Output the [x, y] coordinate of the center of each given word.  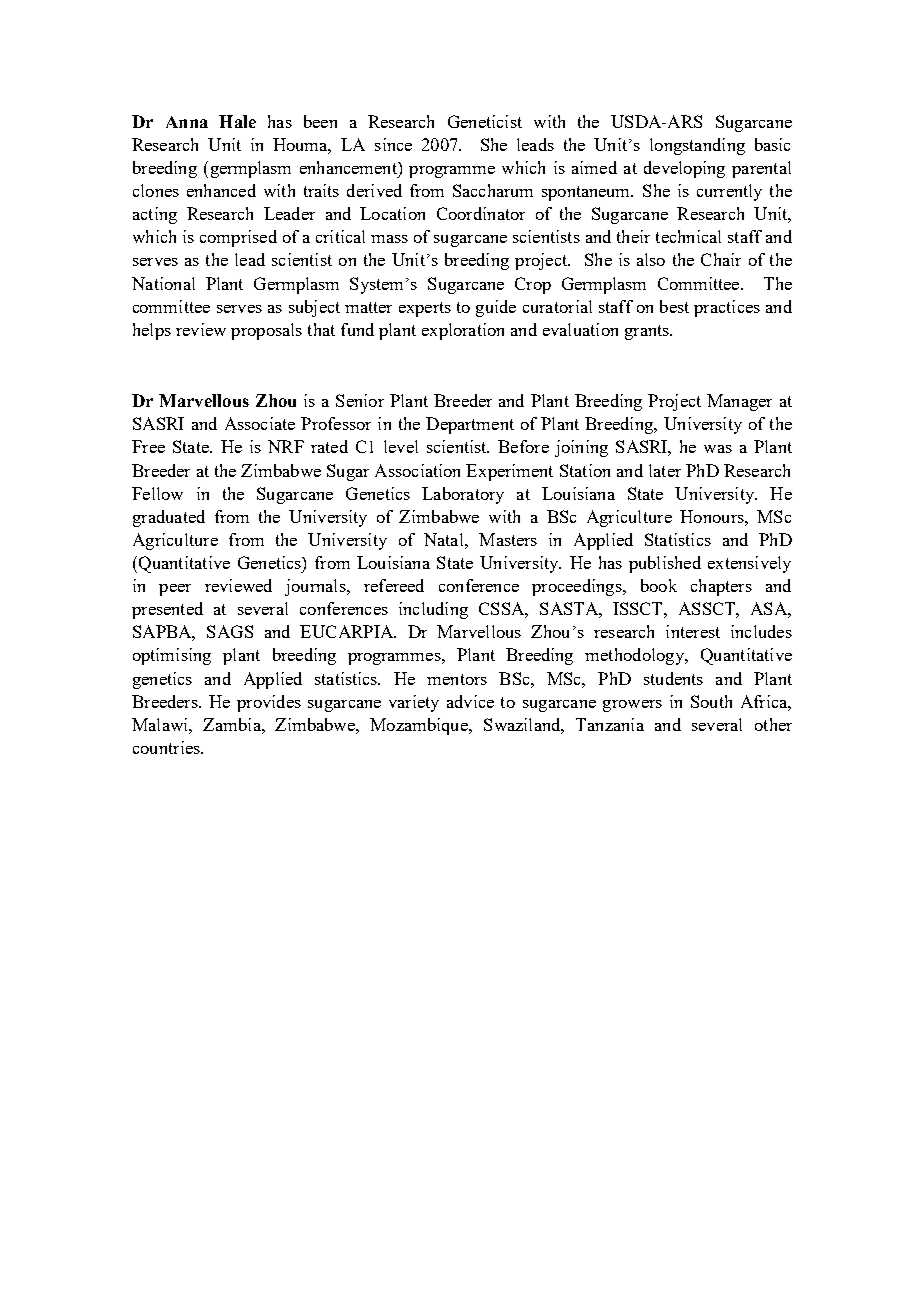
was [718, 449]
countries [167, 747]
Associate [260, 423]
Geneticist [485, 121]
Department [470, 425]
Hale [237, 121]
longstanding [697, 146]
